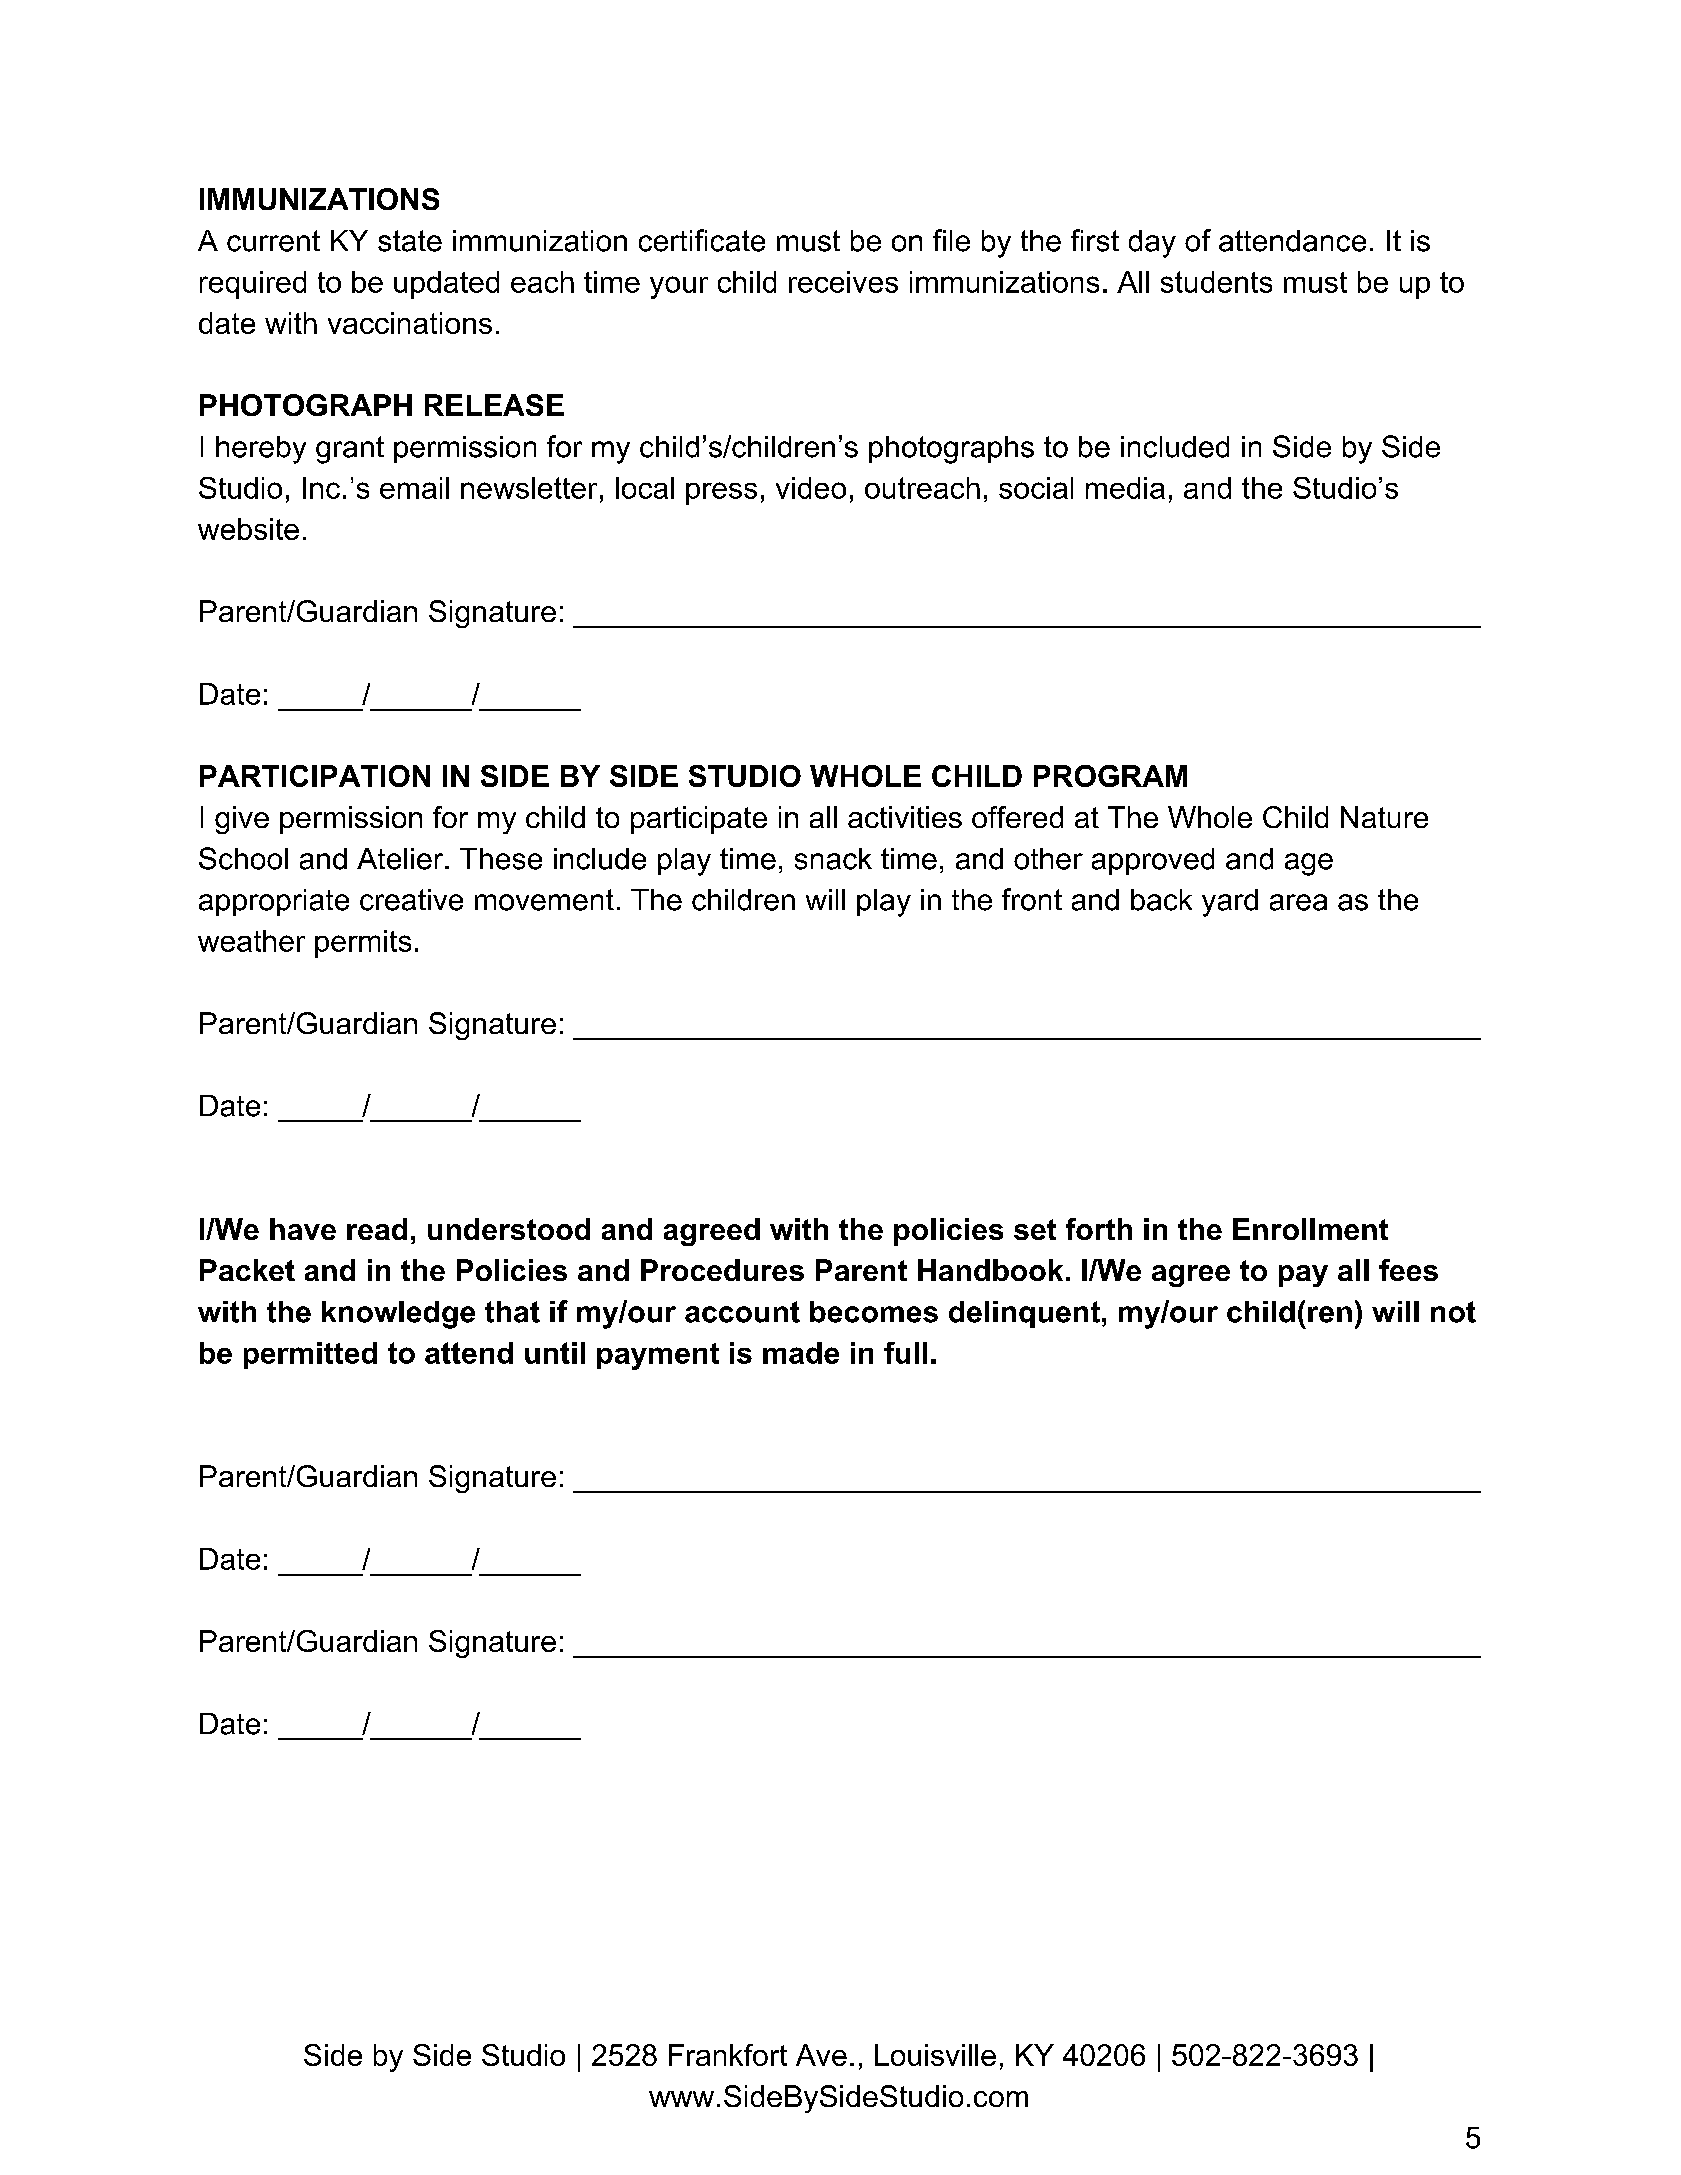 Image resolution: width=1681 pixels, height=2175 pixels. What do you see at coordinates (1453, 1312) in the image?
I see `not` at bounding box center [1453, 1312].
